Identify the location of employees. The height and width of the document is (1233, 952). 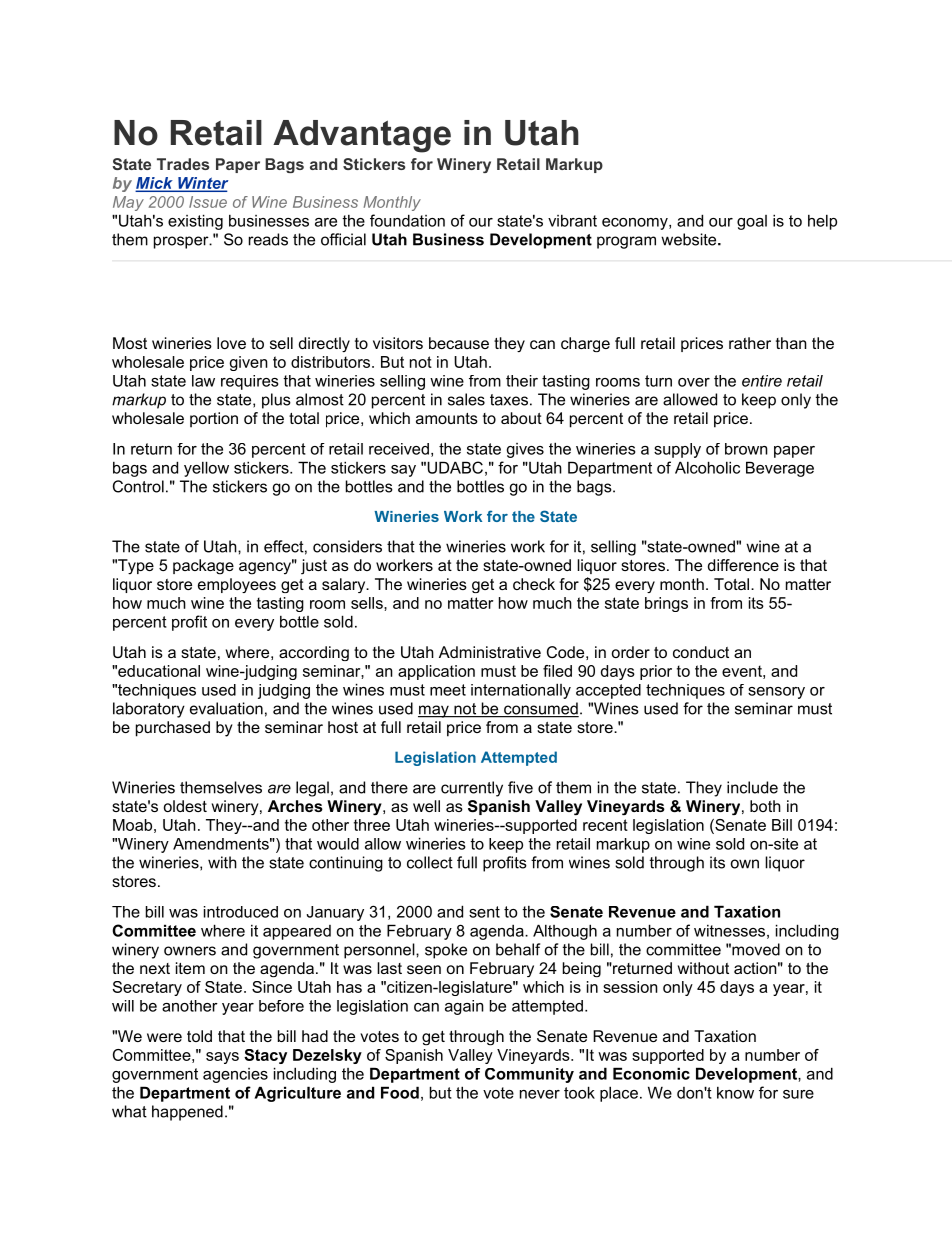
(237, 585).
